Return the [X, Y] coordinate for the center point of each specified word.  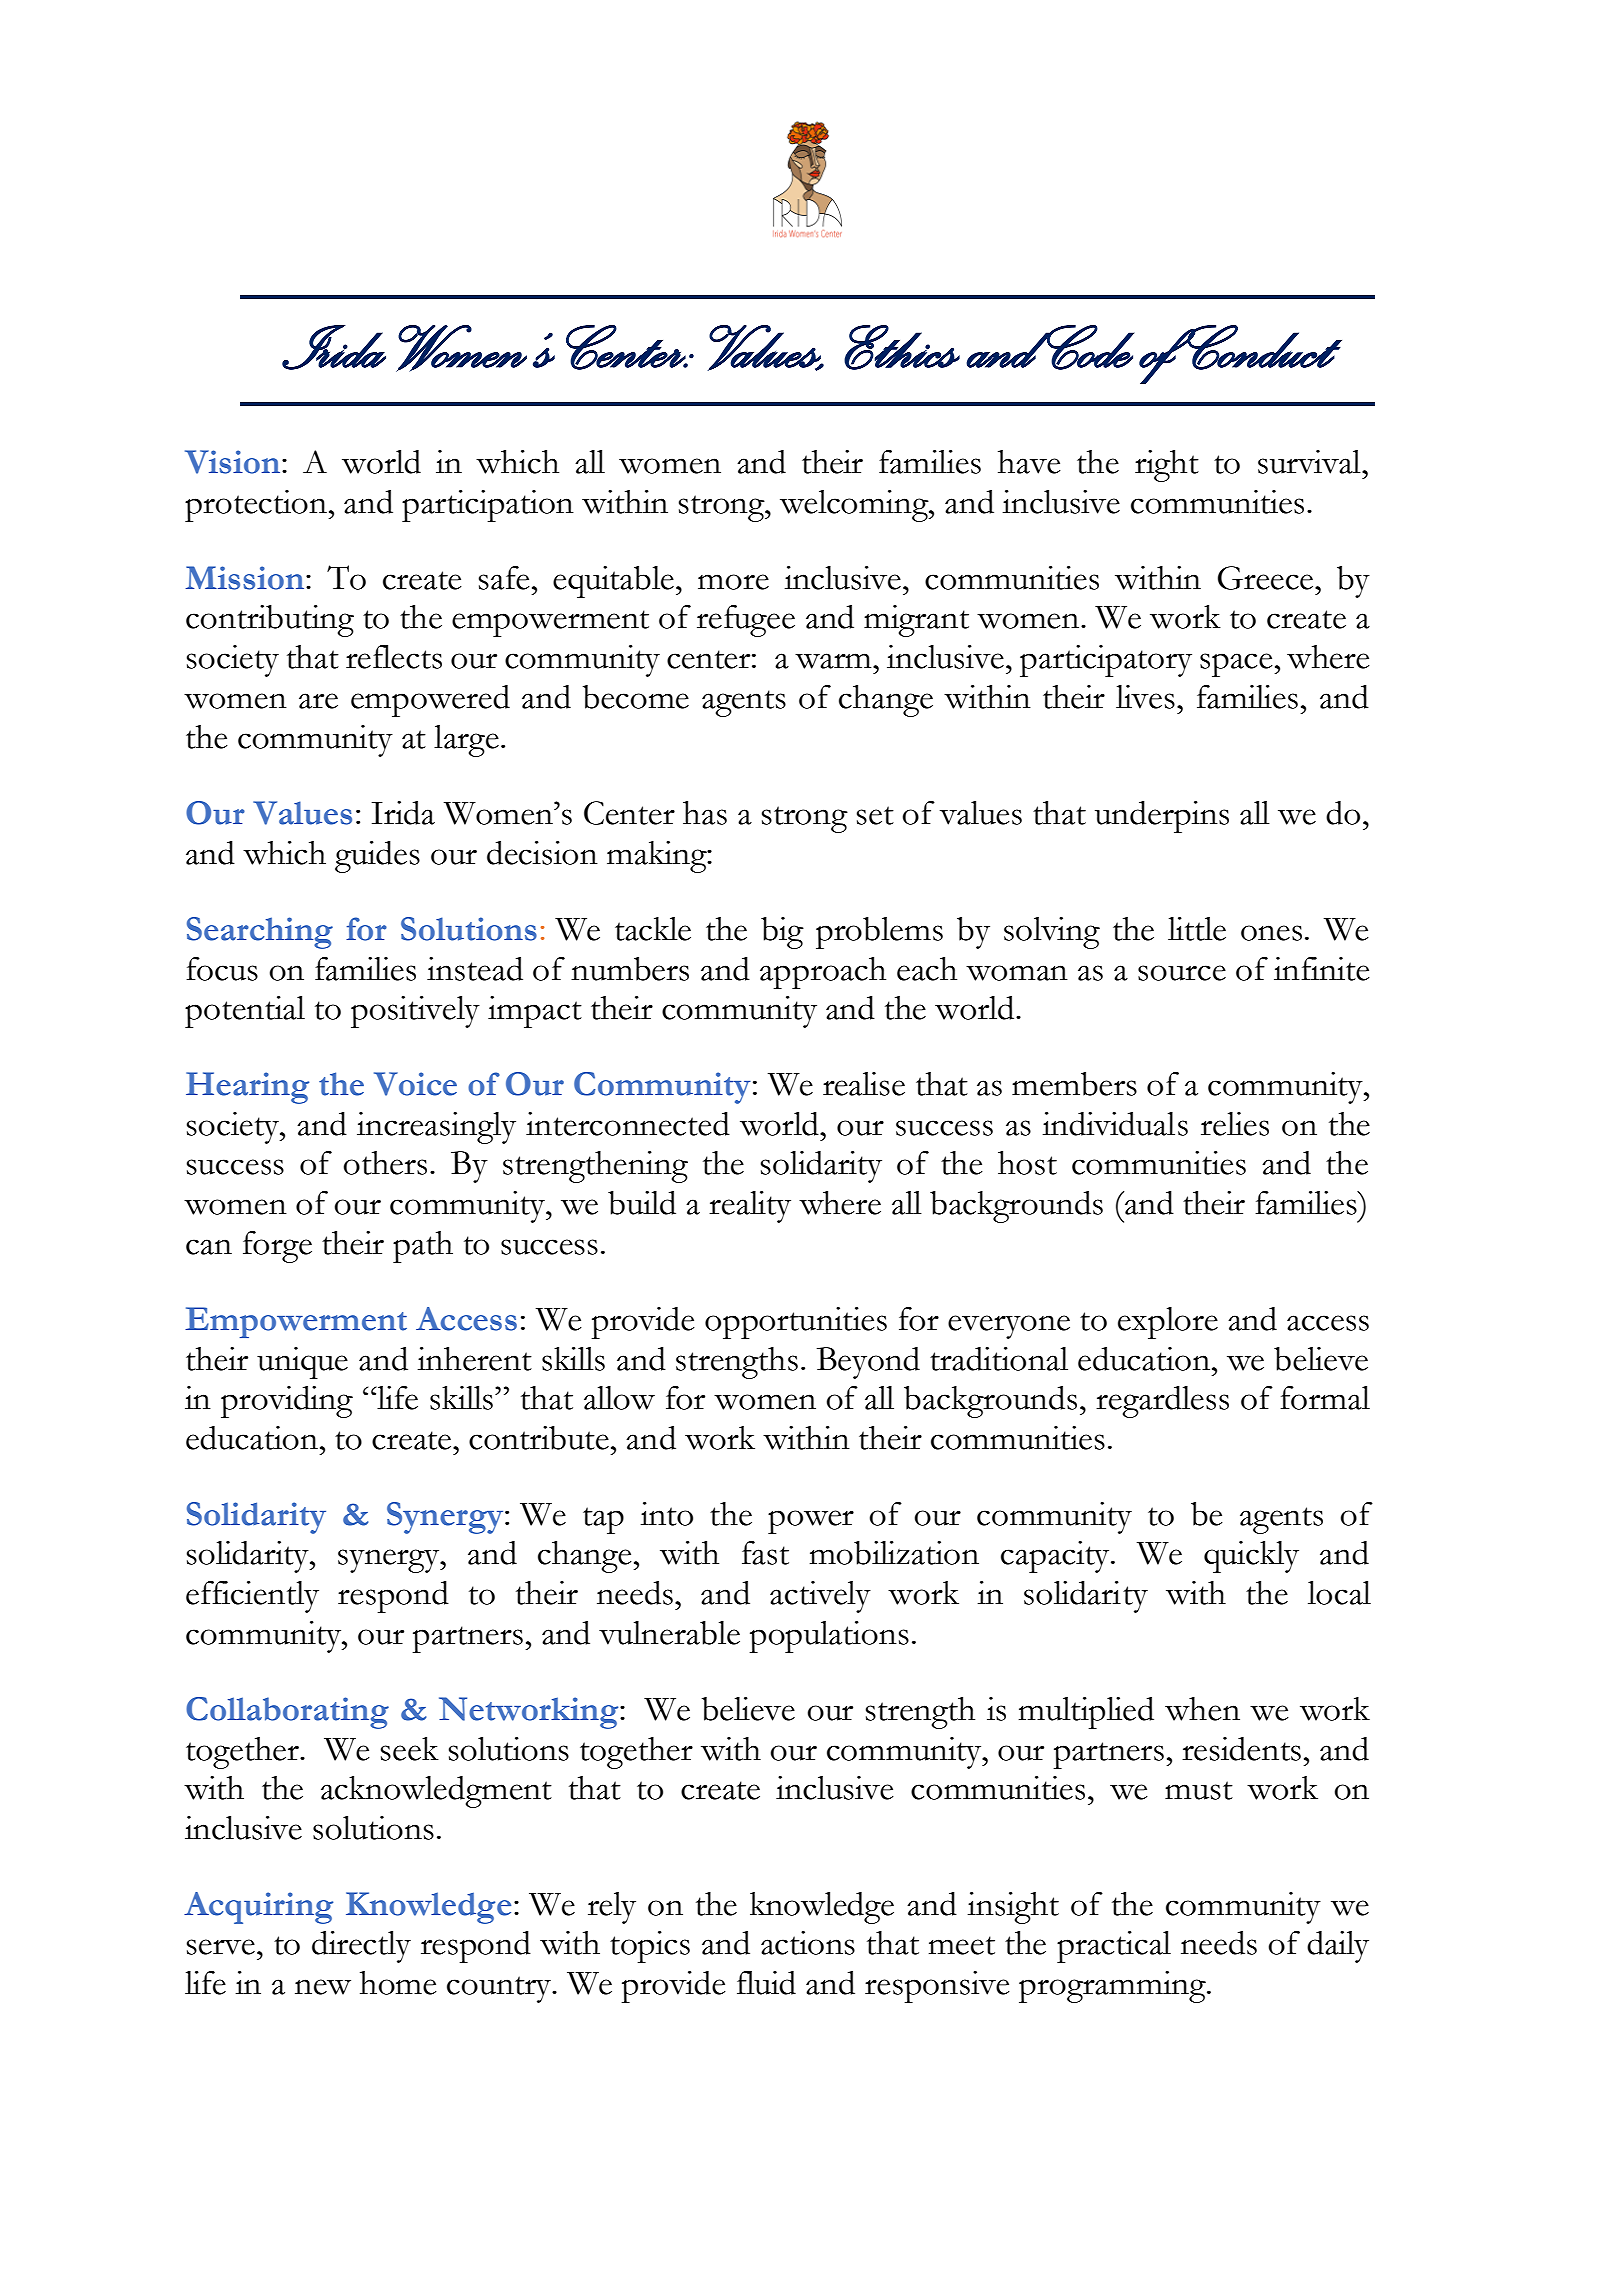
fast [765, 1553]
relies [1235, 1124]
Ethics [902, 347]
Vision [234, 462]
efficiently [252, 1597]
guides [377, 857]
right [1167, 466]
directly [361, 1947]
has [705, 813]
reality [750, 1207]
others [385, 1163]
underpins [1162, 817]
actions [808, 1943]
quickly [1251, 1557]
